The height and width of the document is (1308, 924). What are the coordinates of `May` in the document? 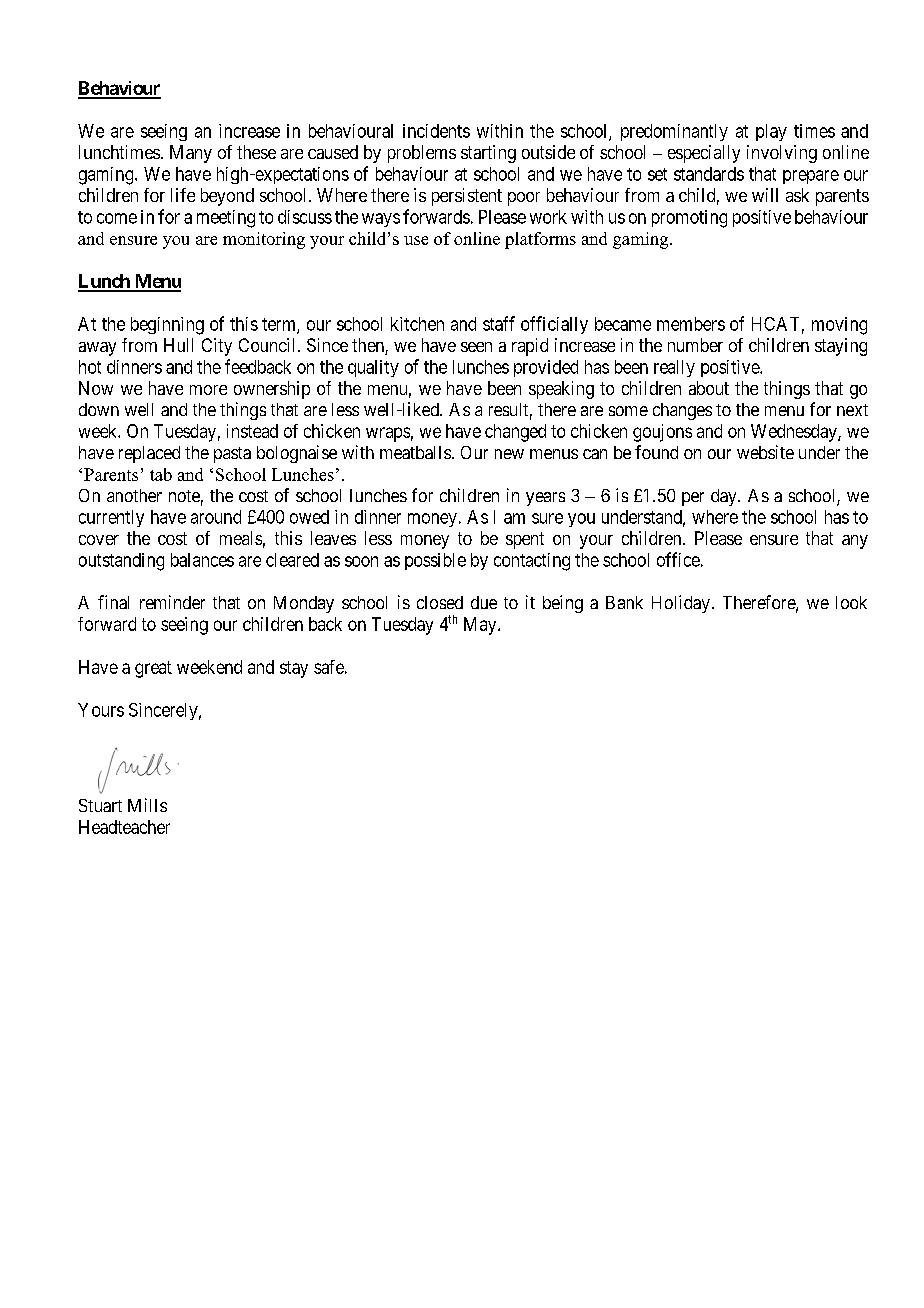 It's located at (481, 626).
